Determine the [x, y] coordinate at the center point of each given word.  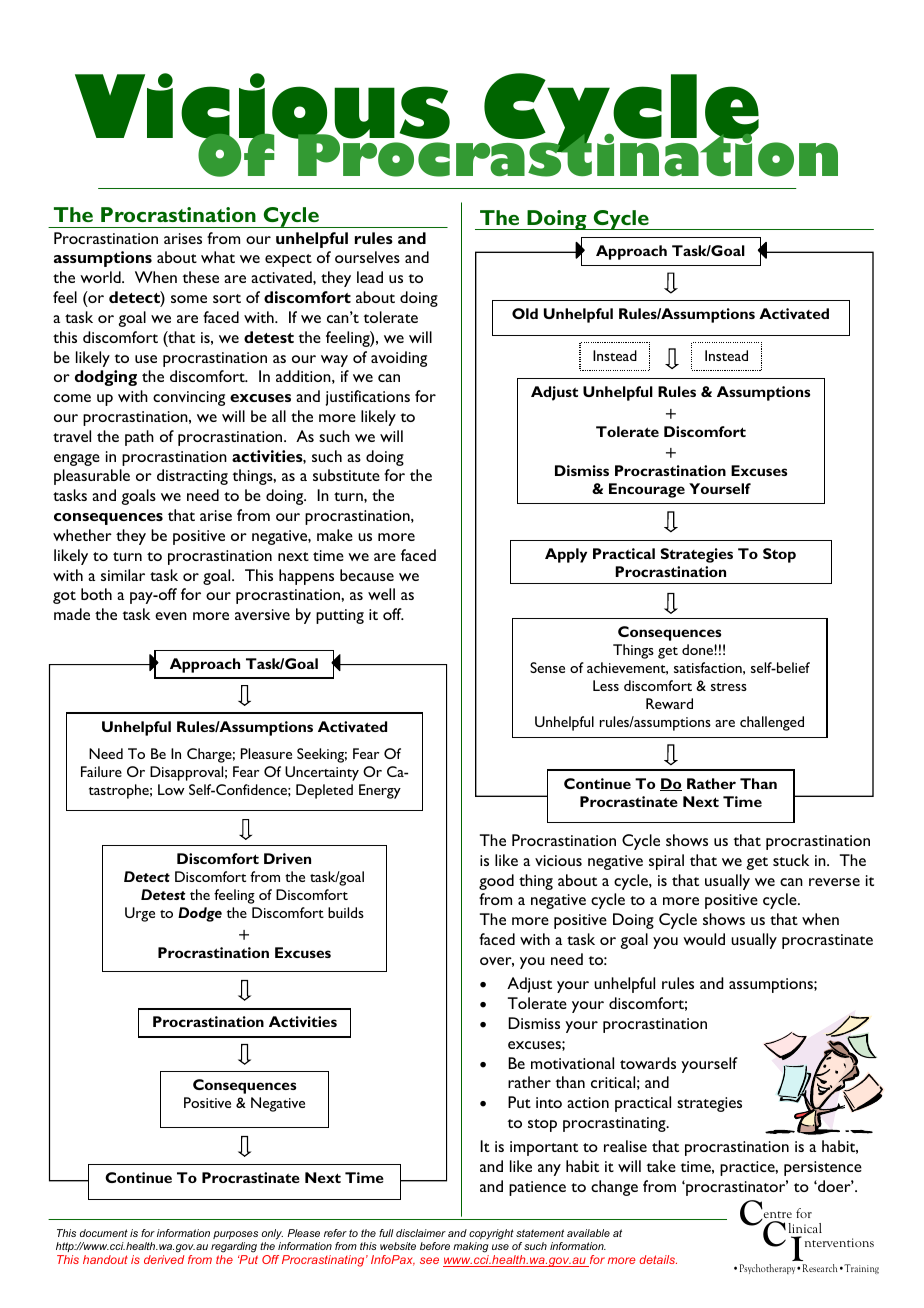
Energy [380, 791]
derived [164, 1259]
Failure [101, 771]
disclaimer [421, 1233]
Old [525, 313]
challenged [772, 723]
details [658, 1259]
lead [370, 277]
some [189, 299]
